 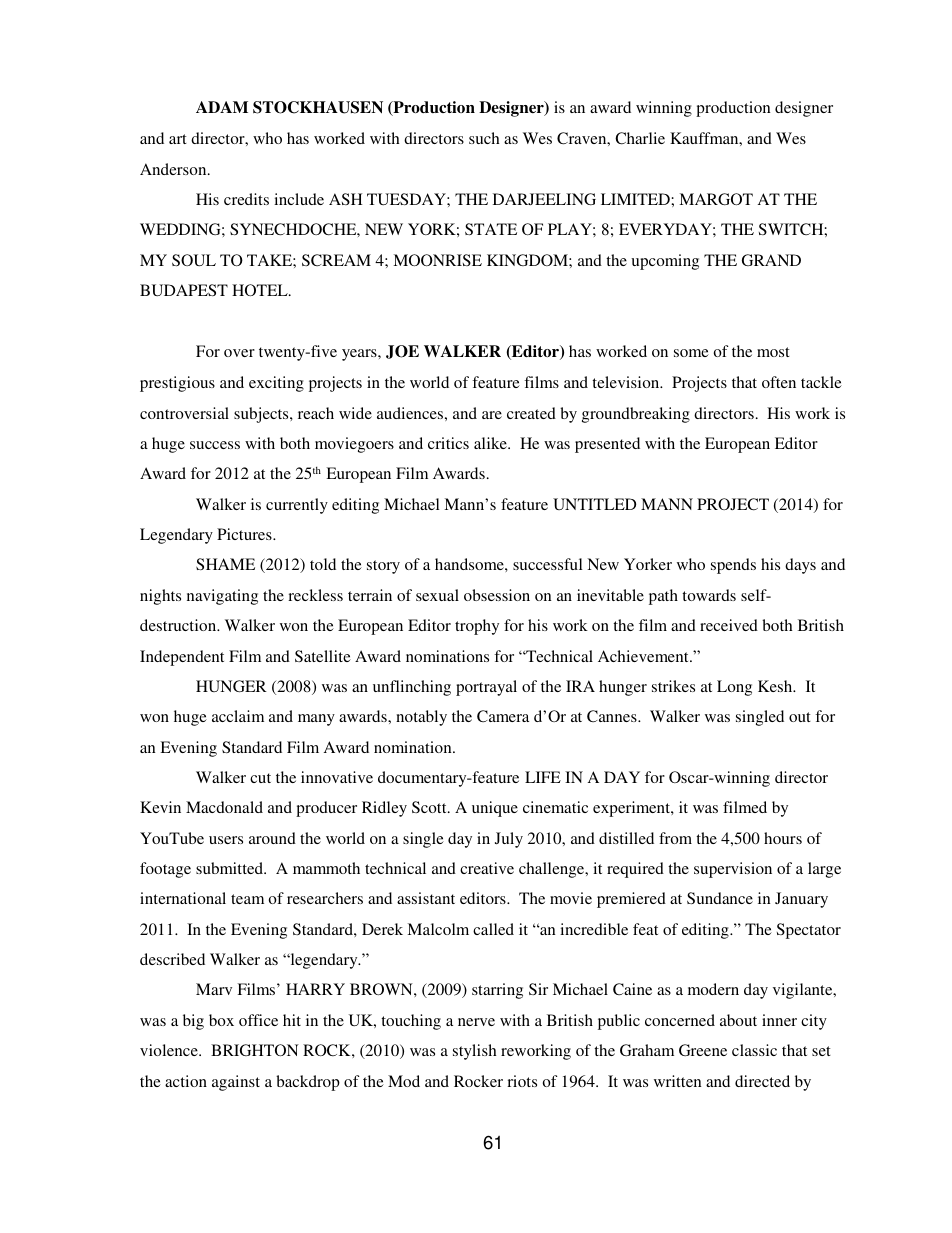 I want to click on MARGOT, so click(x=716, y=199).
